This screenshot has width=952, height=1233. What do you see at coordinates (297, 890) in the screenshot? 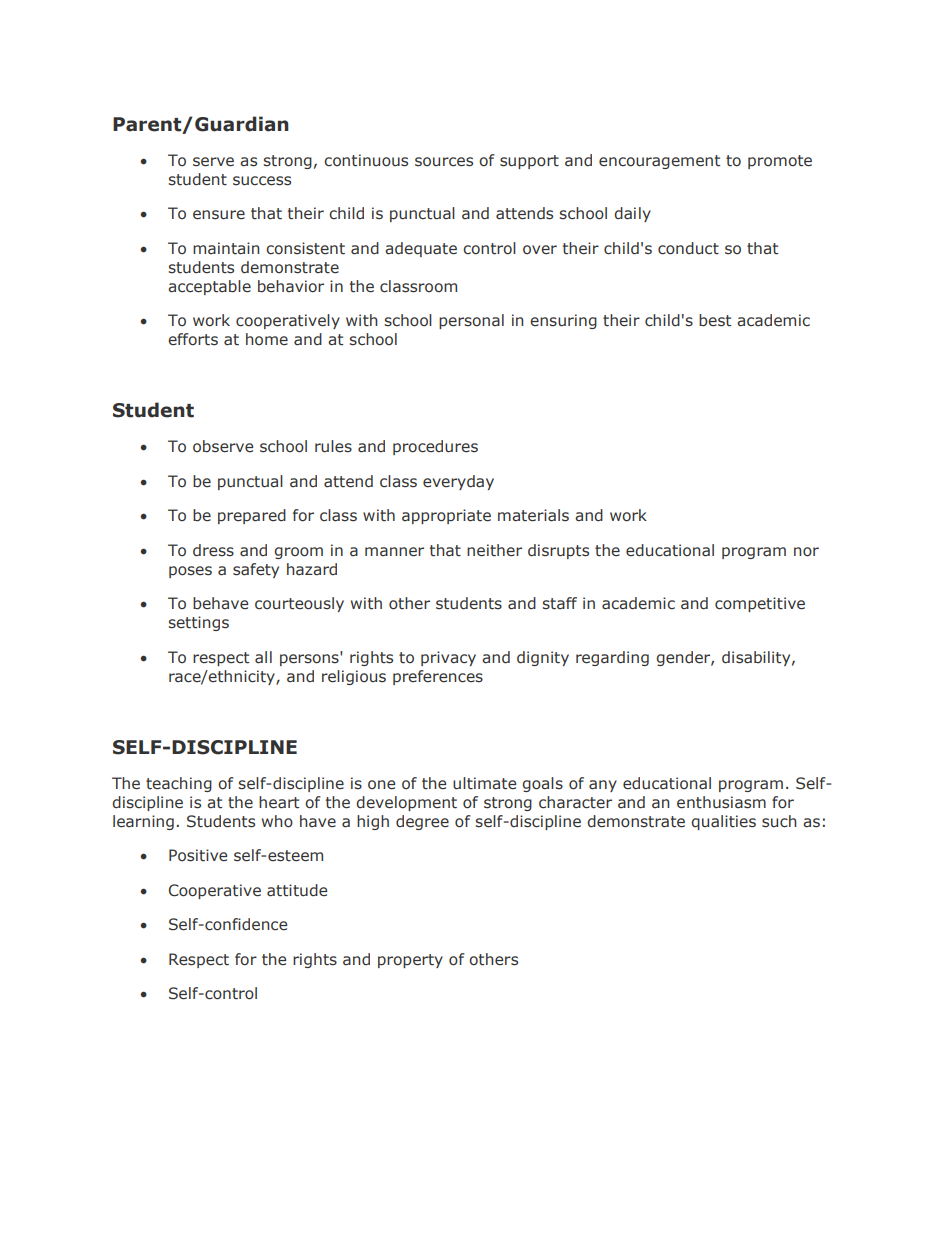
I see `attitude` at bounding box center [297, 890].
